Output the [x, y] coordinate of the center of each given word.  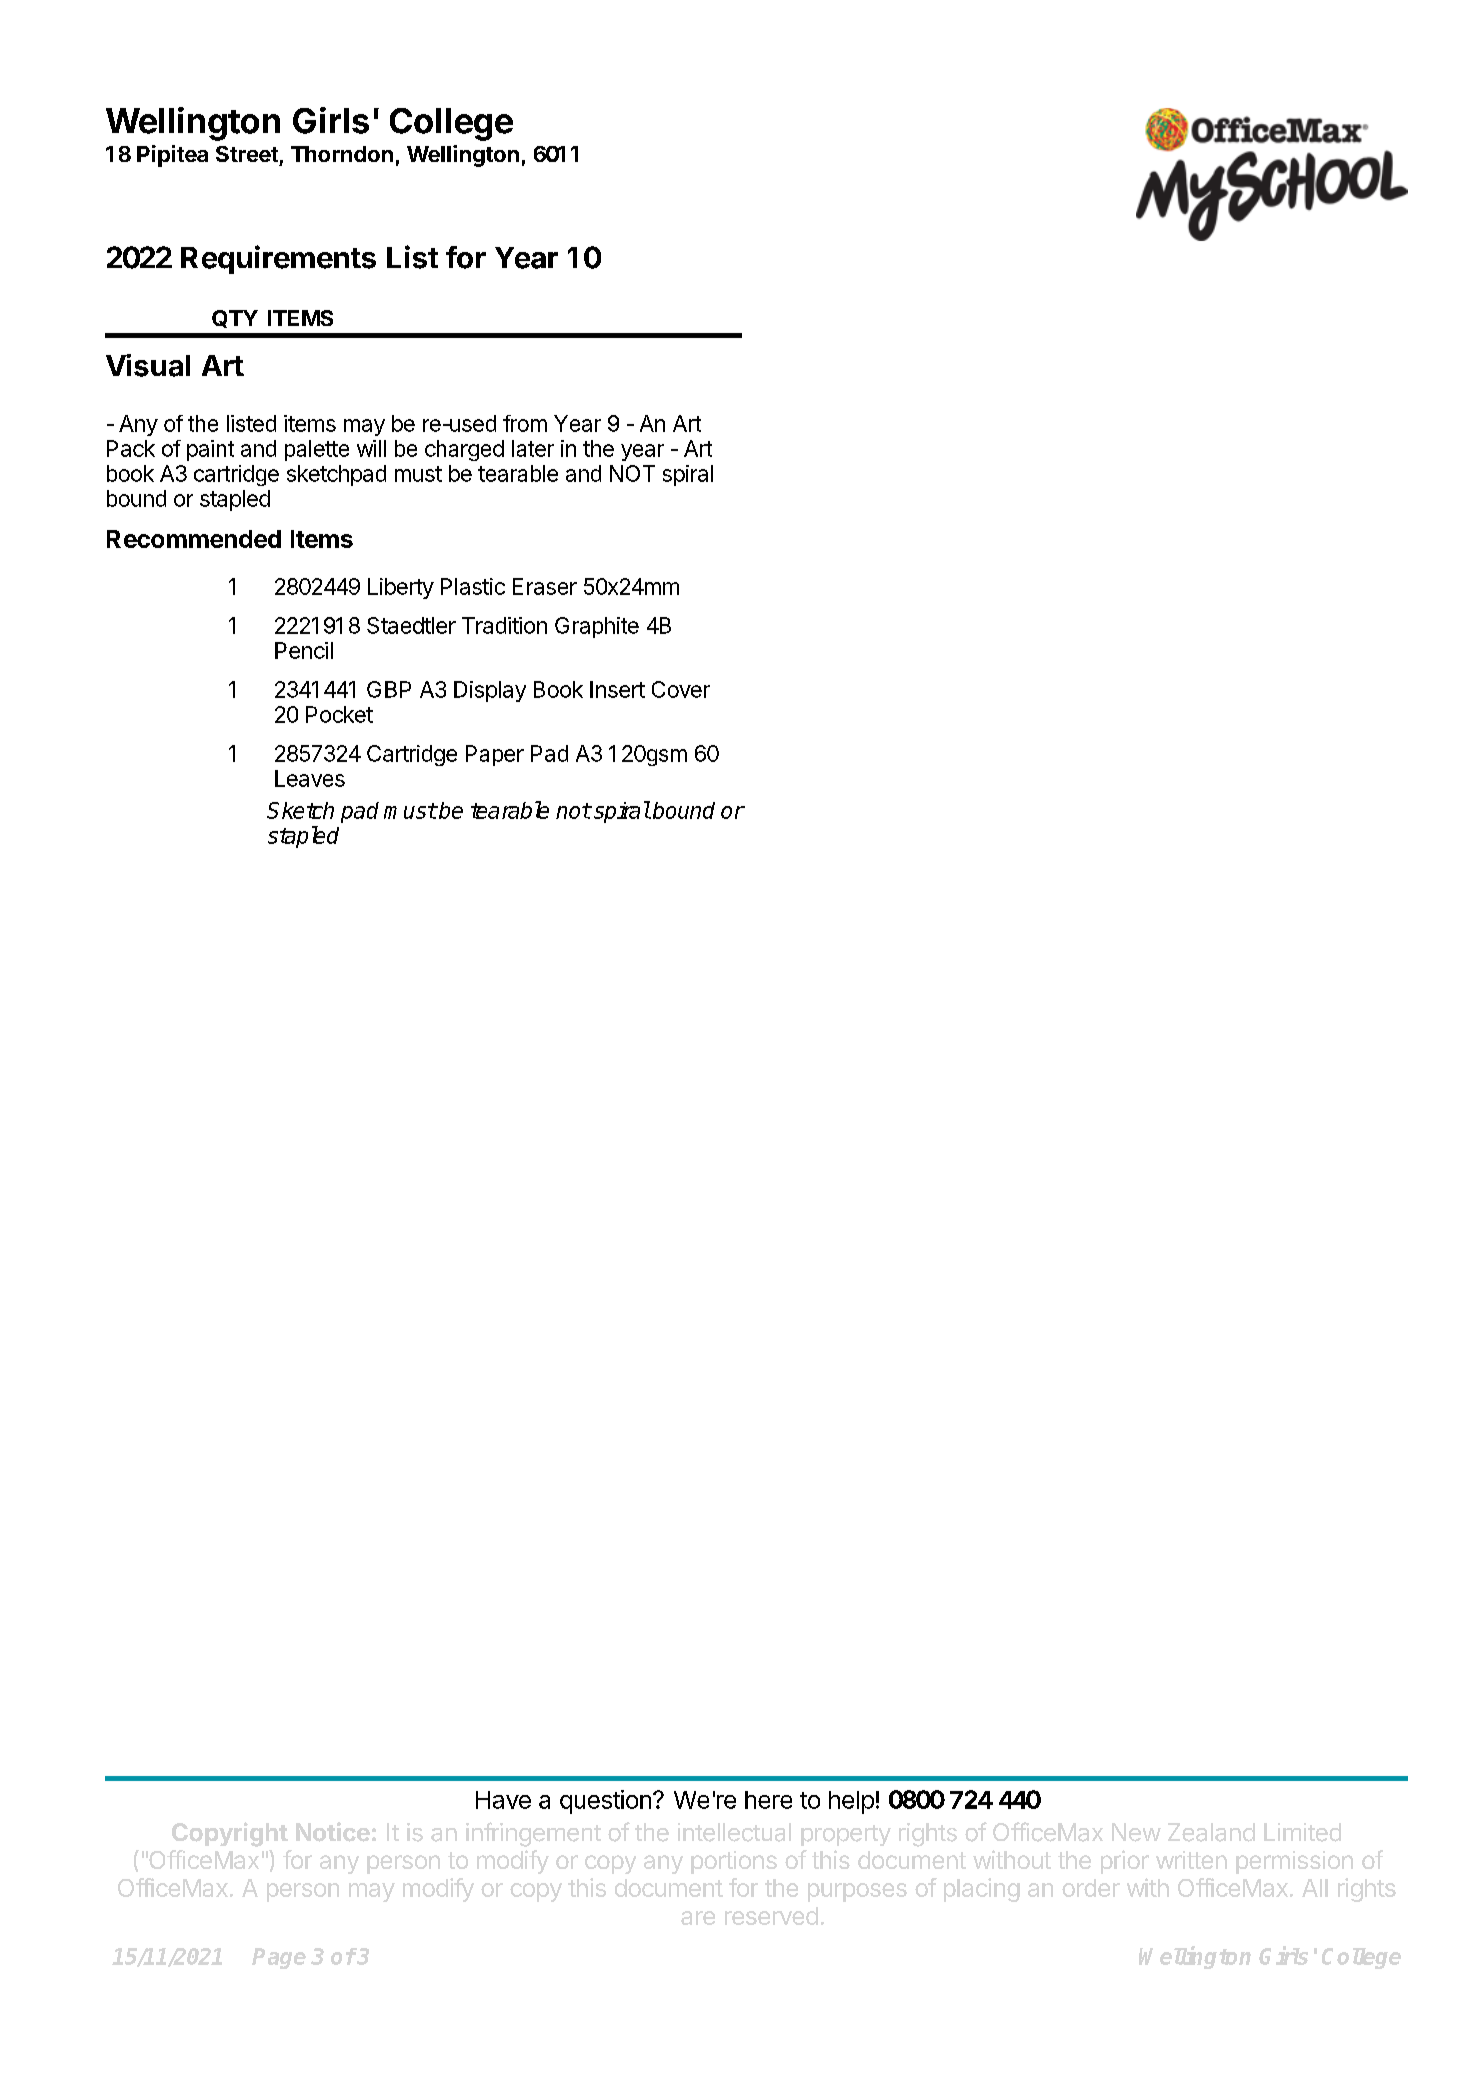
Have [503, 1800]
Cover [681, 689]
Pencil [304, 650]
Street [247, 154]
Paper [495, 755]
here [768, 1800]
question [605, 1802]
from [525, 423]
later [533, 448]
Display [490, 691]
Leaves [310, 778]
